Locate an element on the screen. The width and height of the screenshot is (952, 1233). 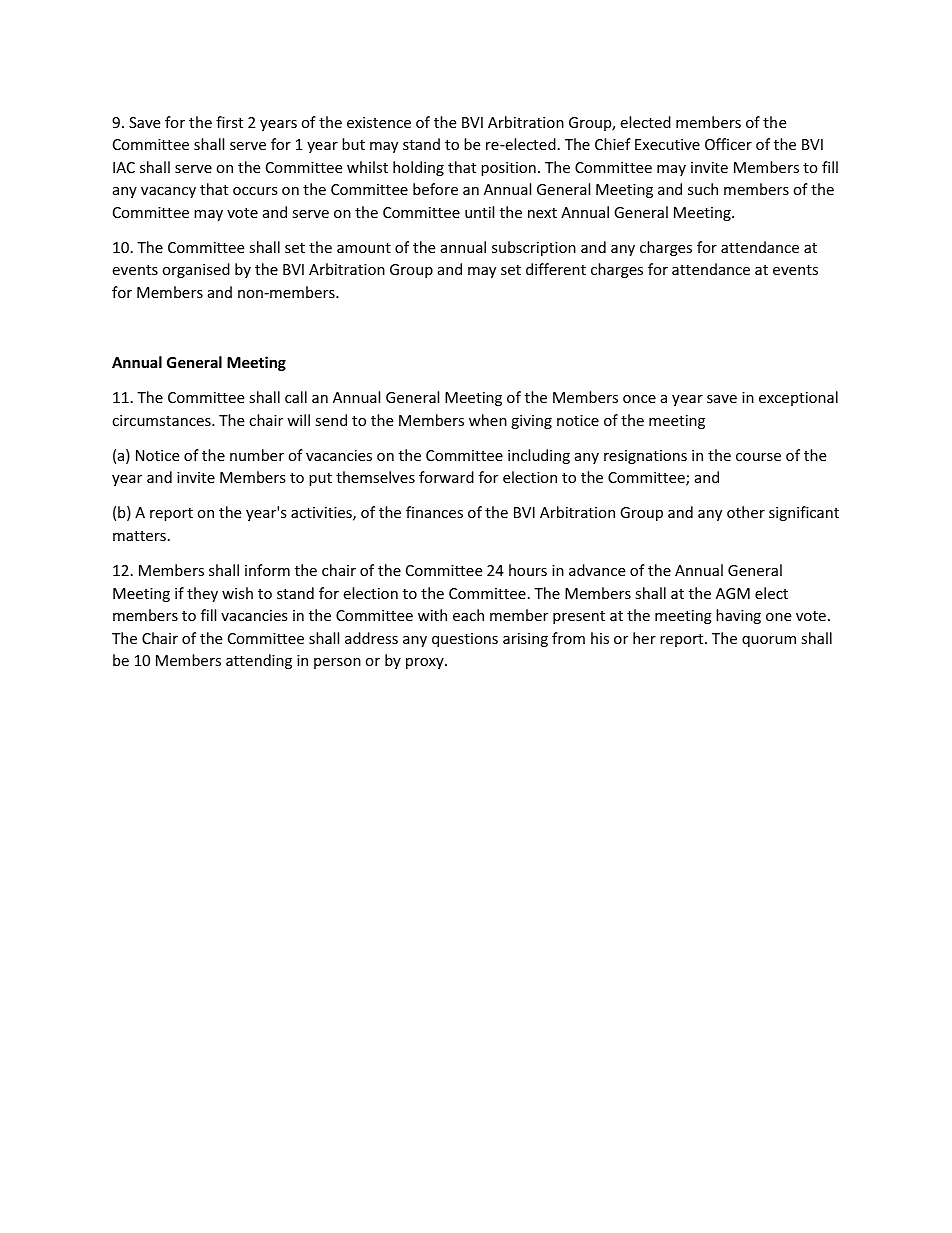
holding is located at coordinates (418, 168).
